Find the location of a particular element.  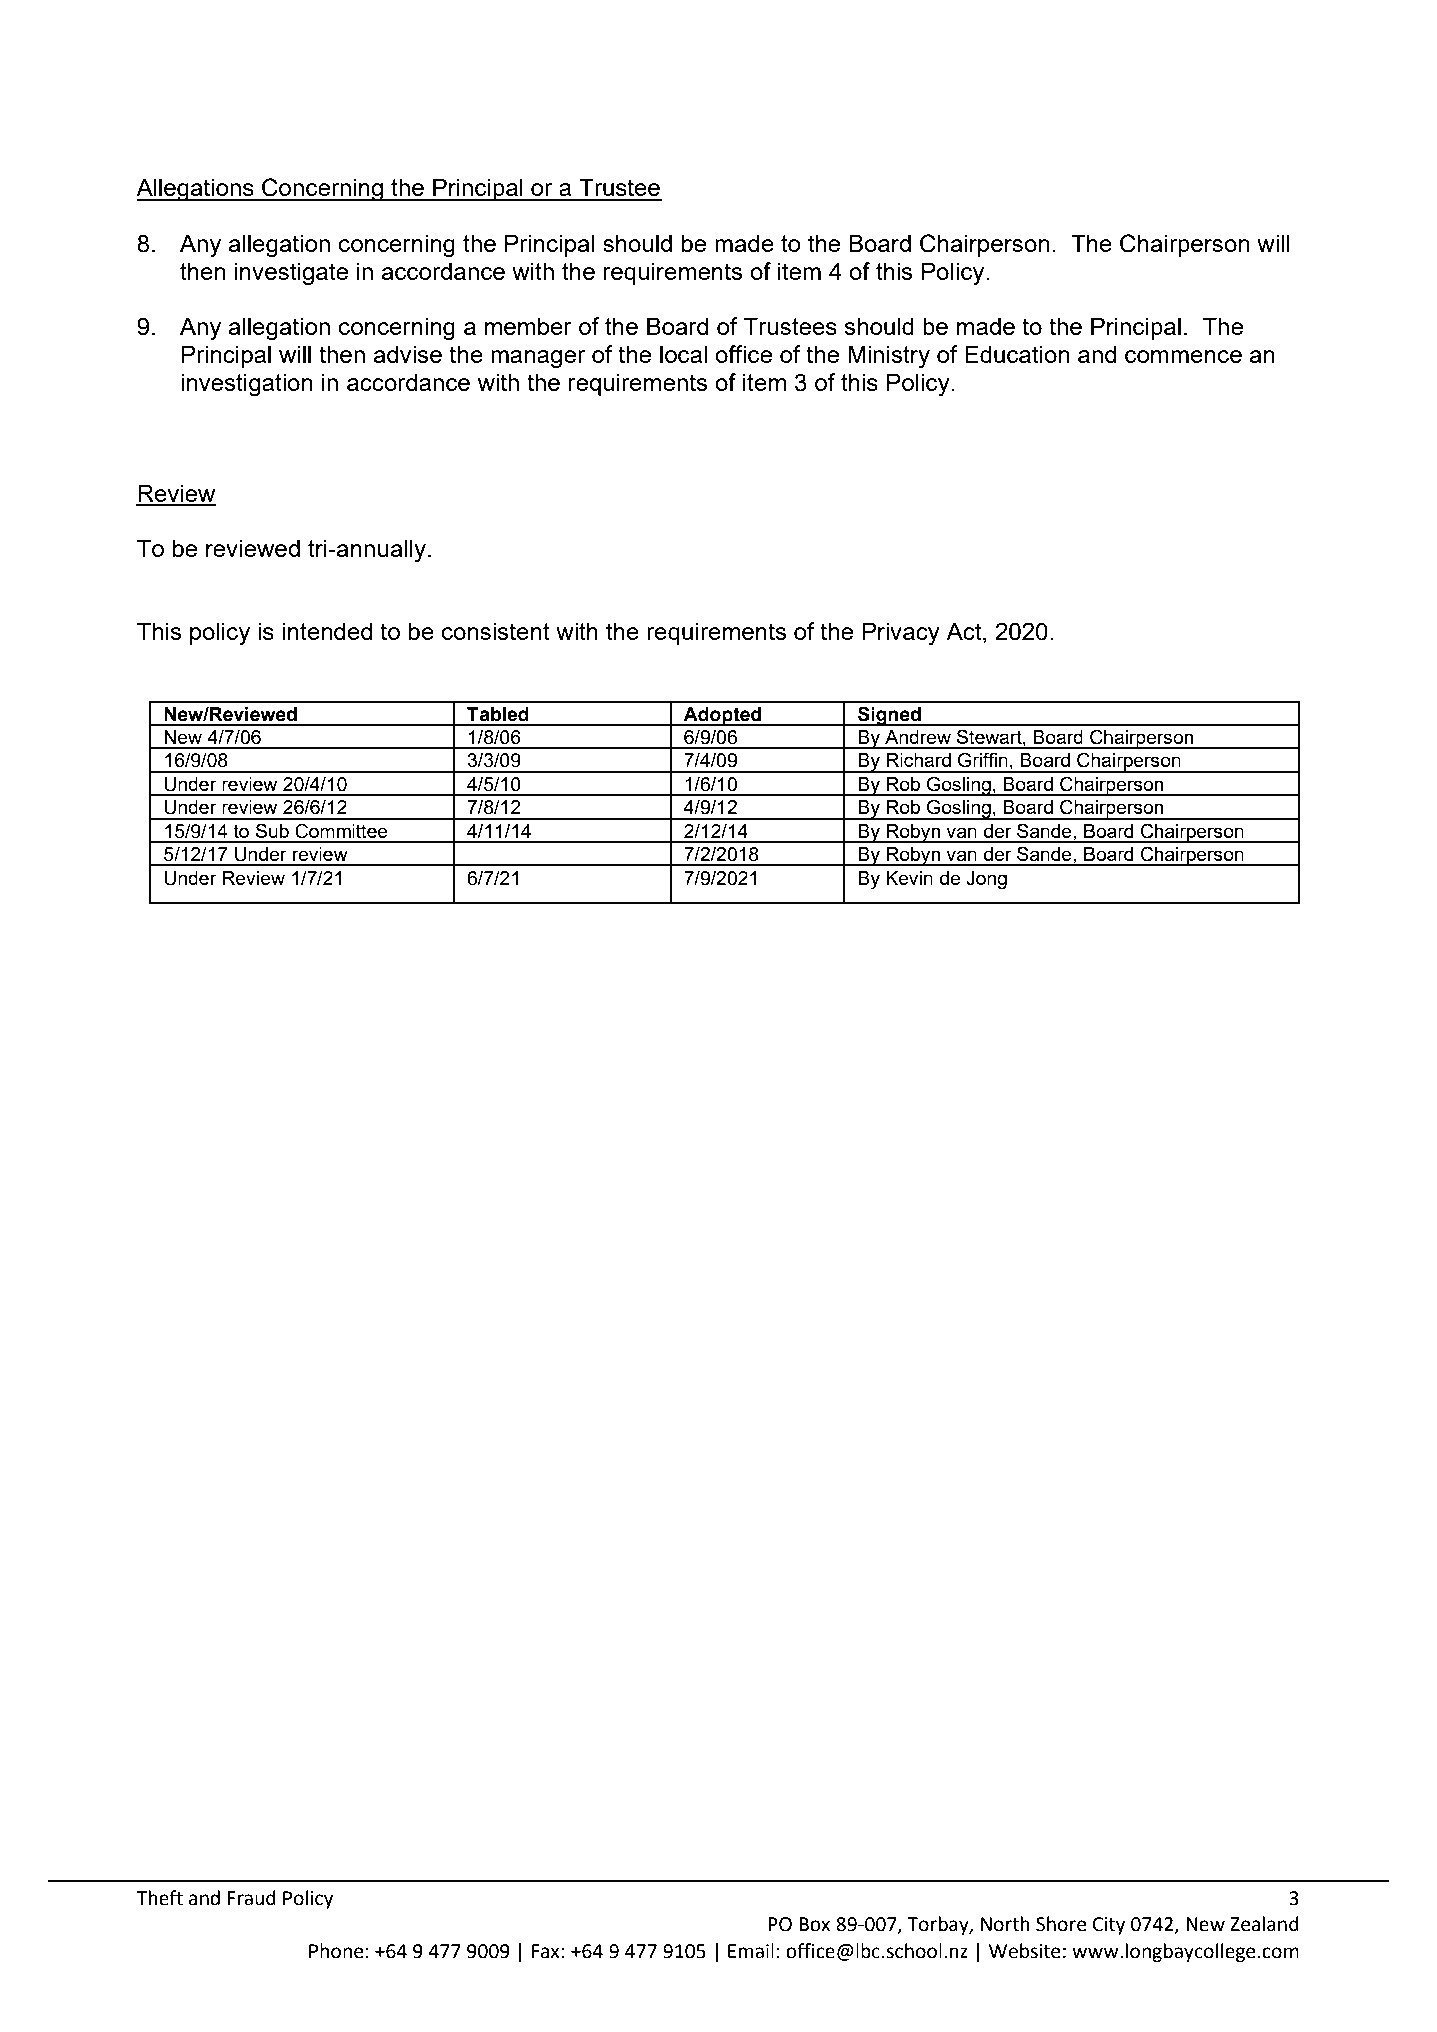

local is located at coordinates (683, 354).
